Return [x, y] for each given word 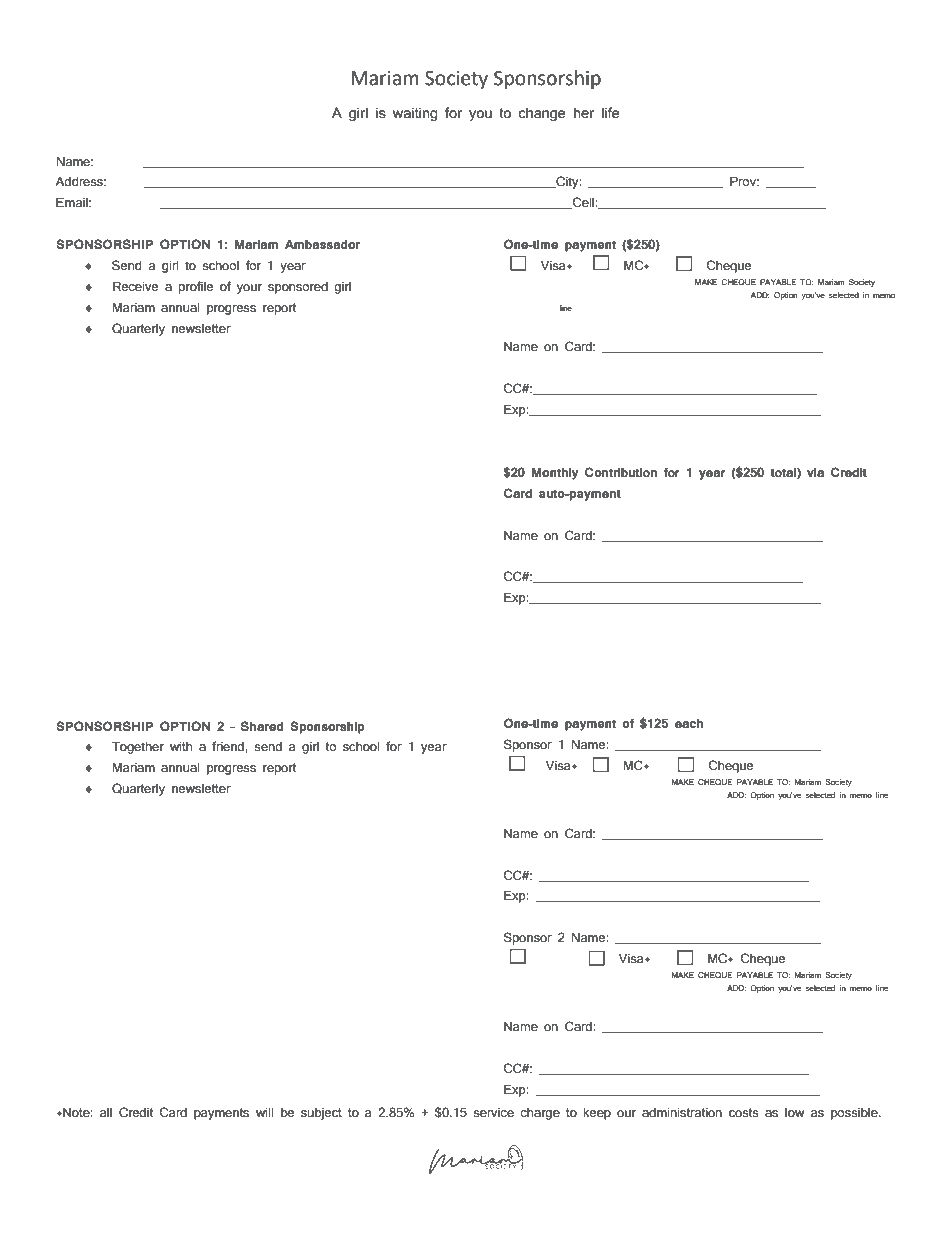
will [264, 1112]
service [493, 1113]
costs [744, 1113]
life [611, 113]
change [542, 114]
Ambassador [322, 244]
